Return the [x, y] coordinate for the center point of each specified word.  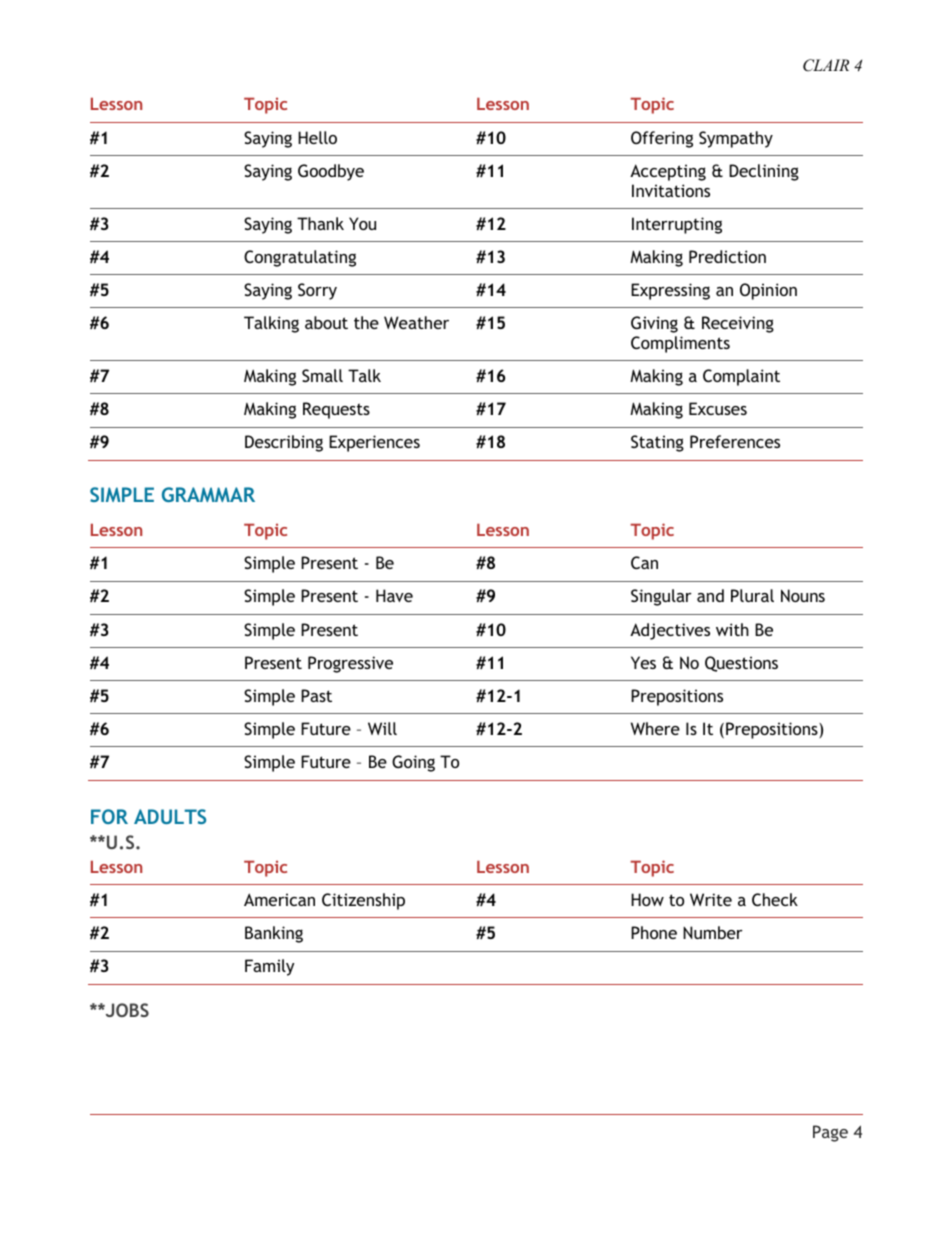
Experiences [374, 443]
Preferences [735, 441]
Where [655, 728]
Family [269, 967]
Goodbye [331, 172]
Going [413, 763]
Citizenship [363, 901]
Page [830, 1133]
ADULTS [170, 816]
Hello [317, 137]
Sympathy [736, 139]
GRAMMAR [208, 494]
